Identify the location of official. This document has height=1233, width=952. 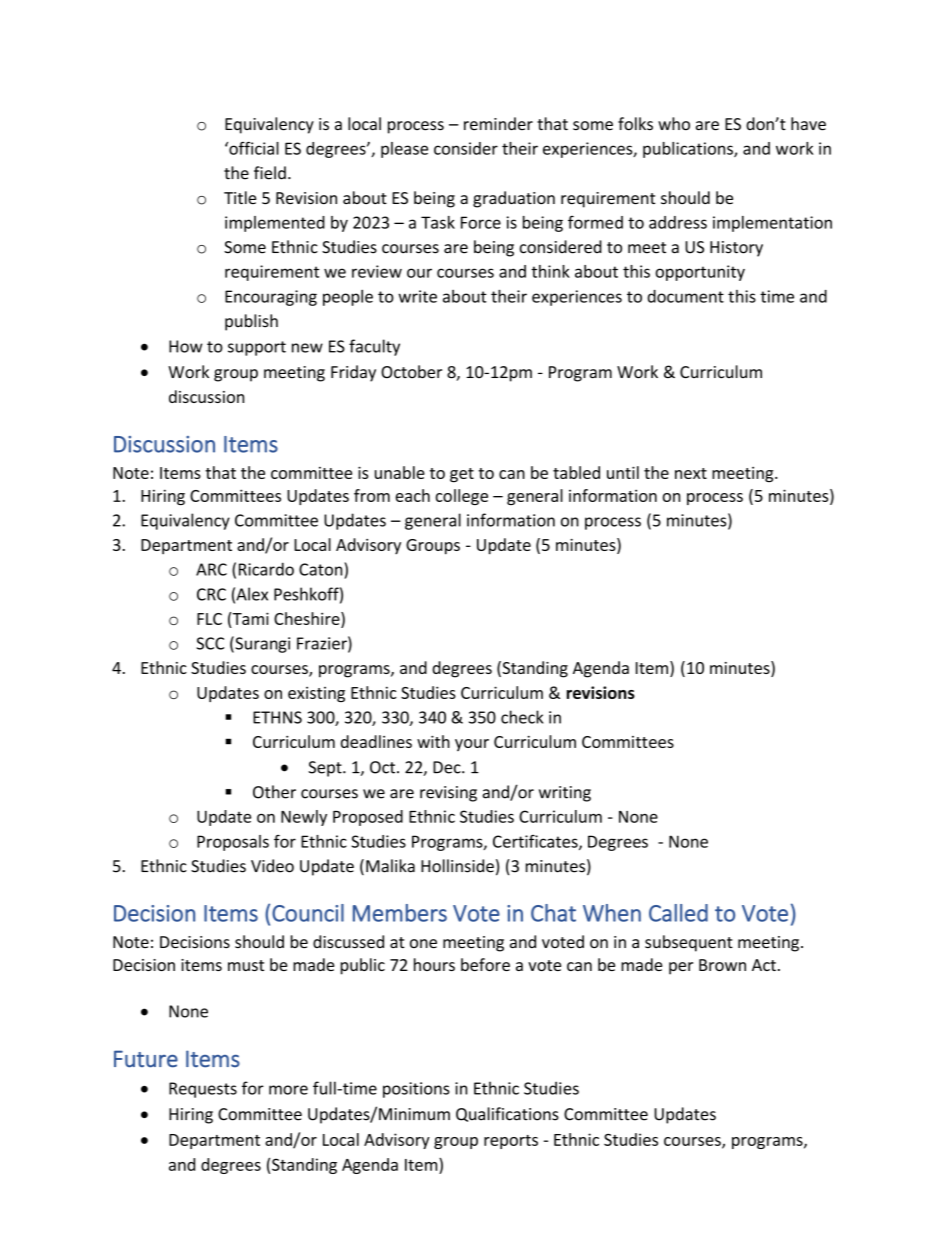
(253, 148).
